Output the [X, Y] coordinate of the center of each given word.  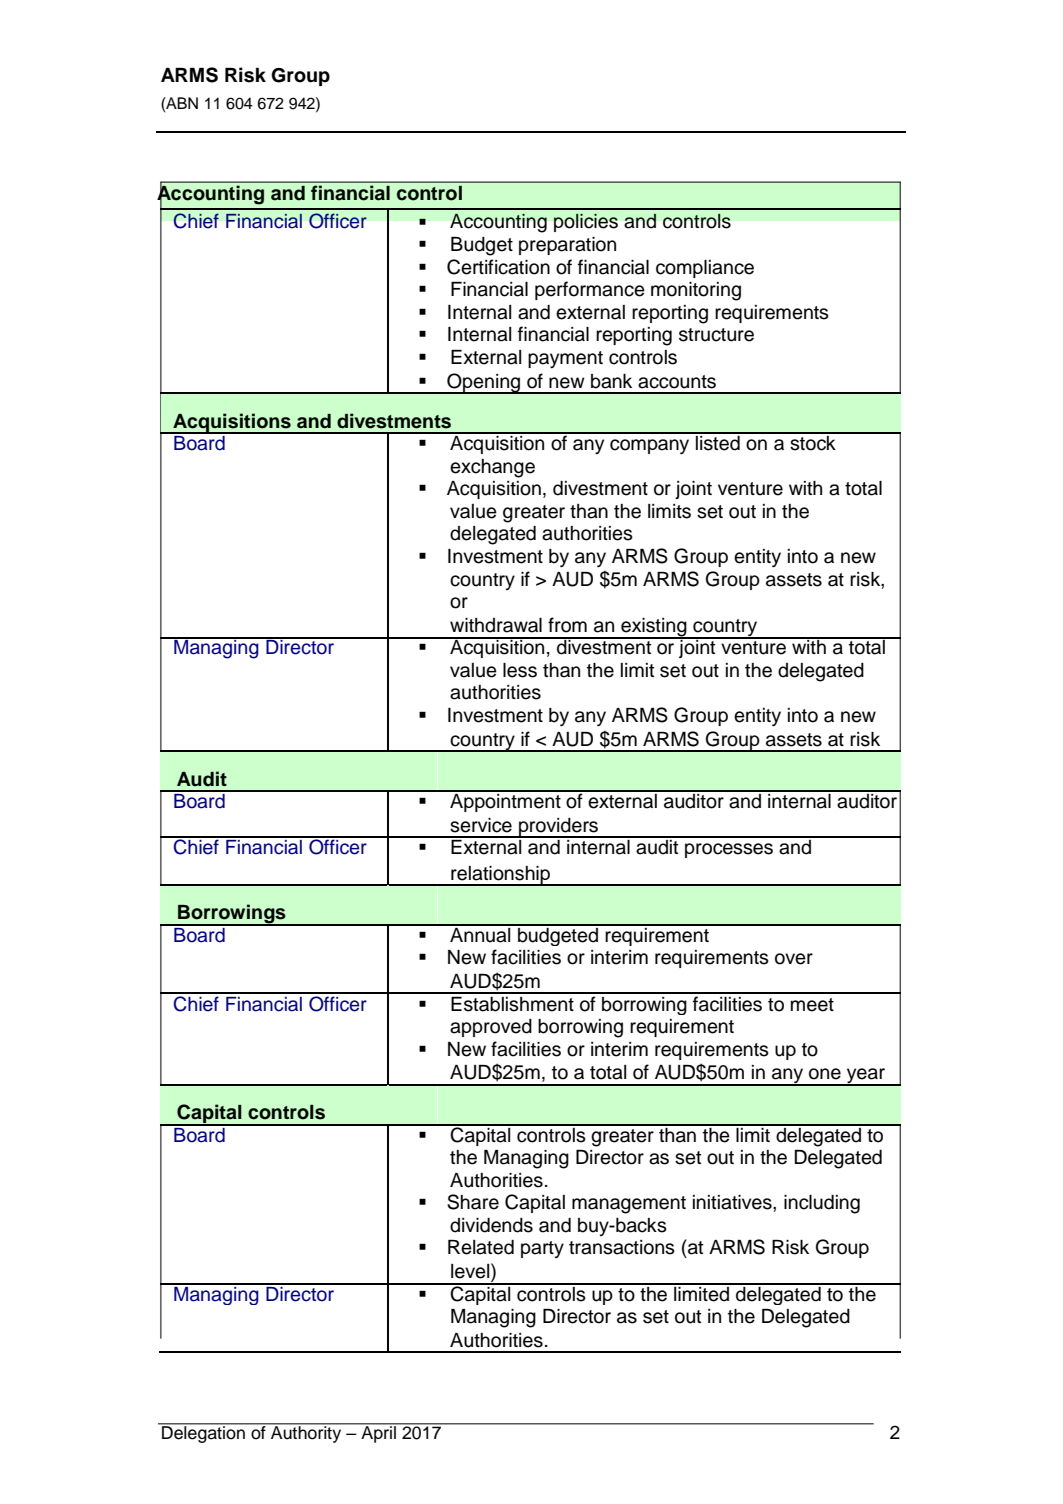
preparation [567, 246]
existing [654, 628]
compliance [705, 269]
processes [729, 850]
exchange [492, 468]
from [567, 625]
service [481, 825]
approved [491, 1028]
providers [559, 828]
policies [586, 223]
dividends [491, 1225]
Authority [306, 1433]
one [825, 1074]
